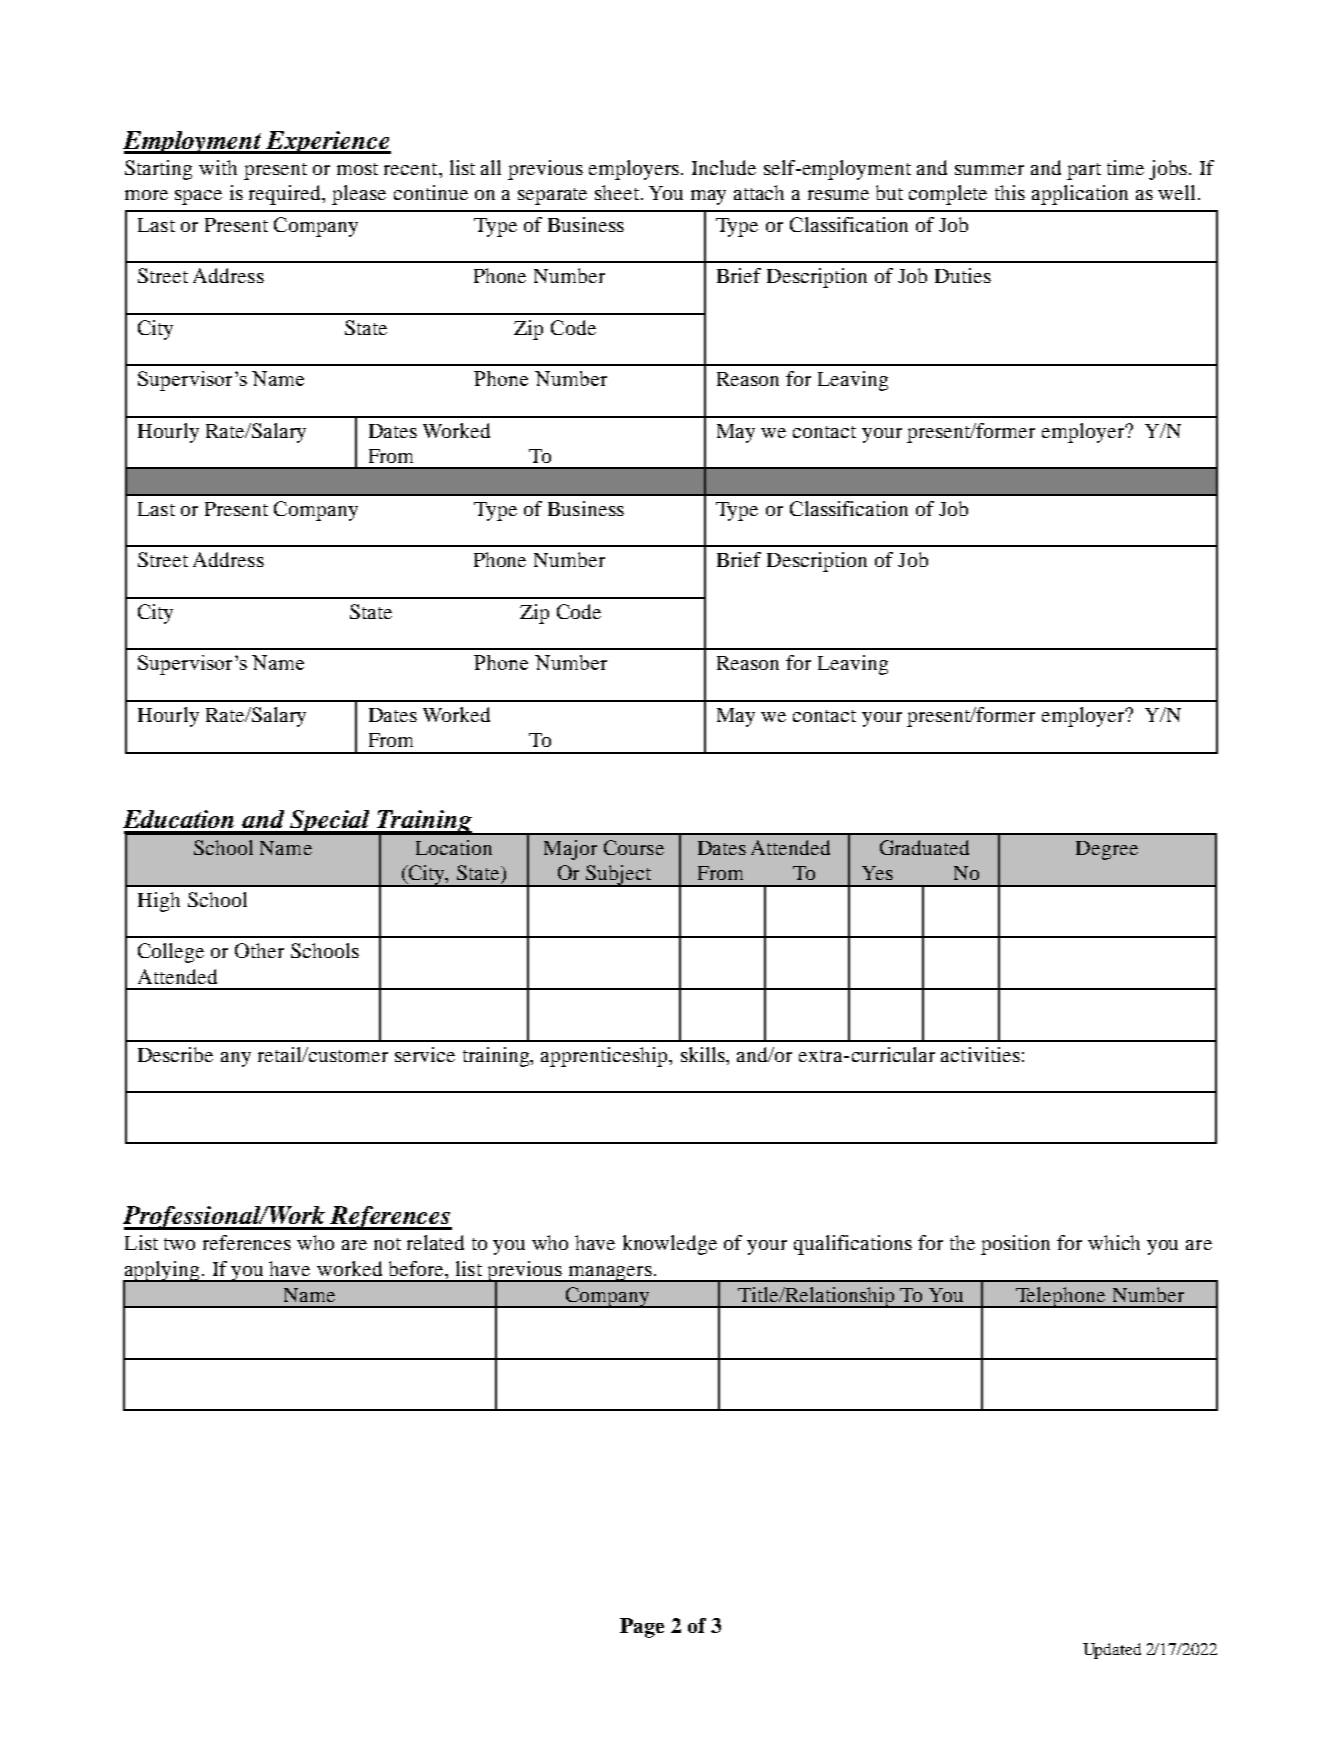  Describe the element at coordinates (642, 1628) in the document. I see `Page` at that location.
